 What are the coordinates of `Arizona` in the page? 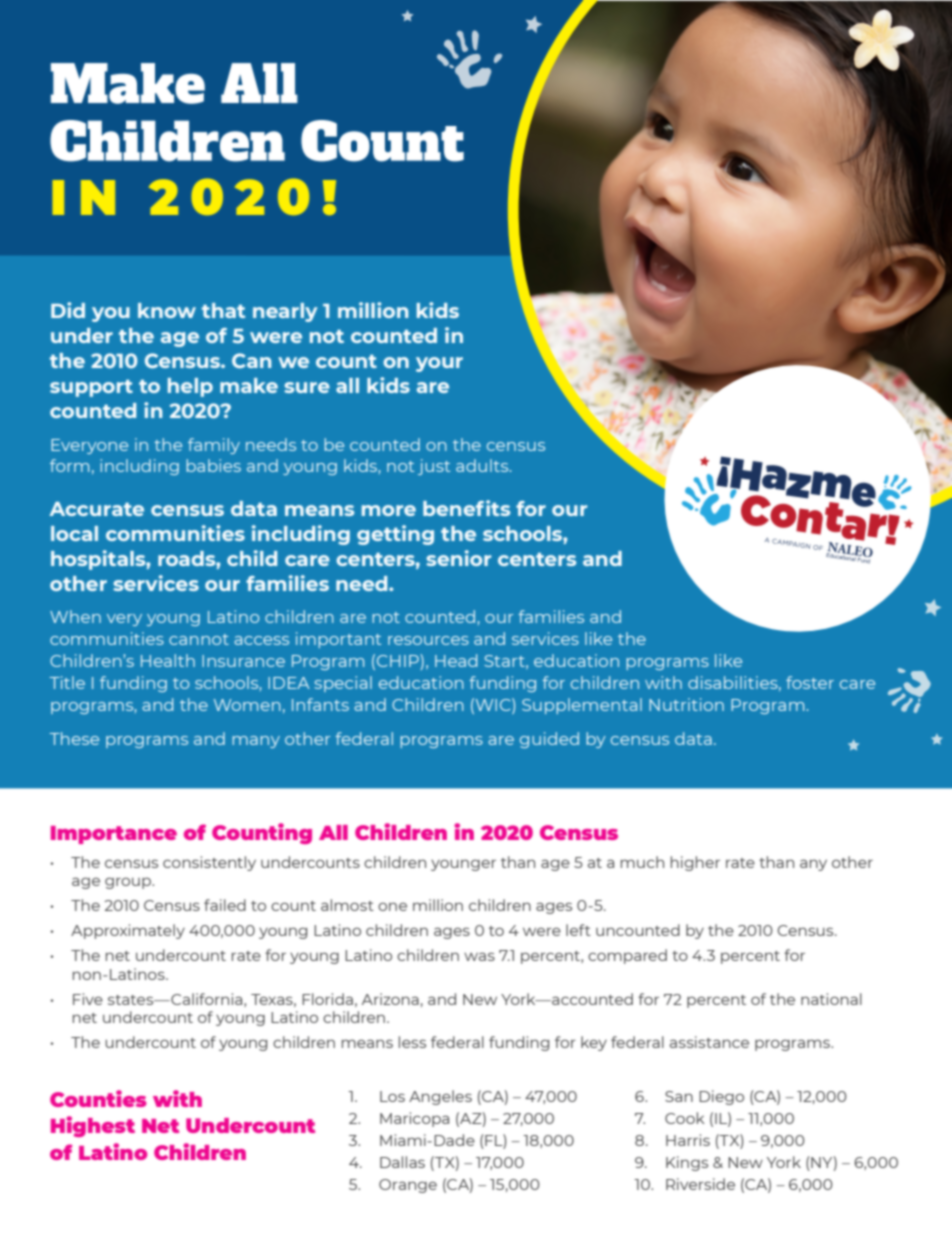 It's located at (390, 999).
